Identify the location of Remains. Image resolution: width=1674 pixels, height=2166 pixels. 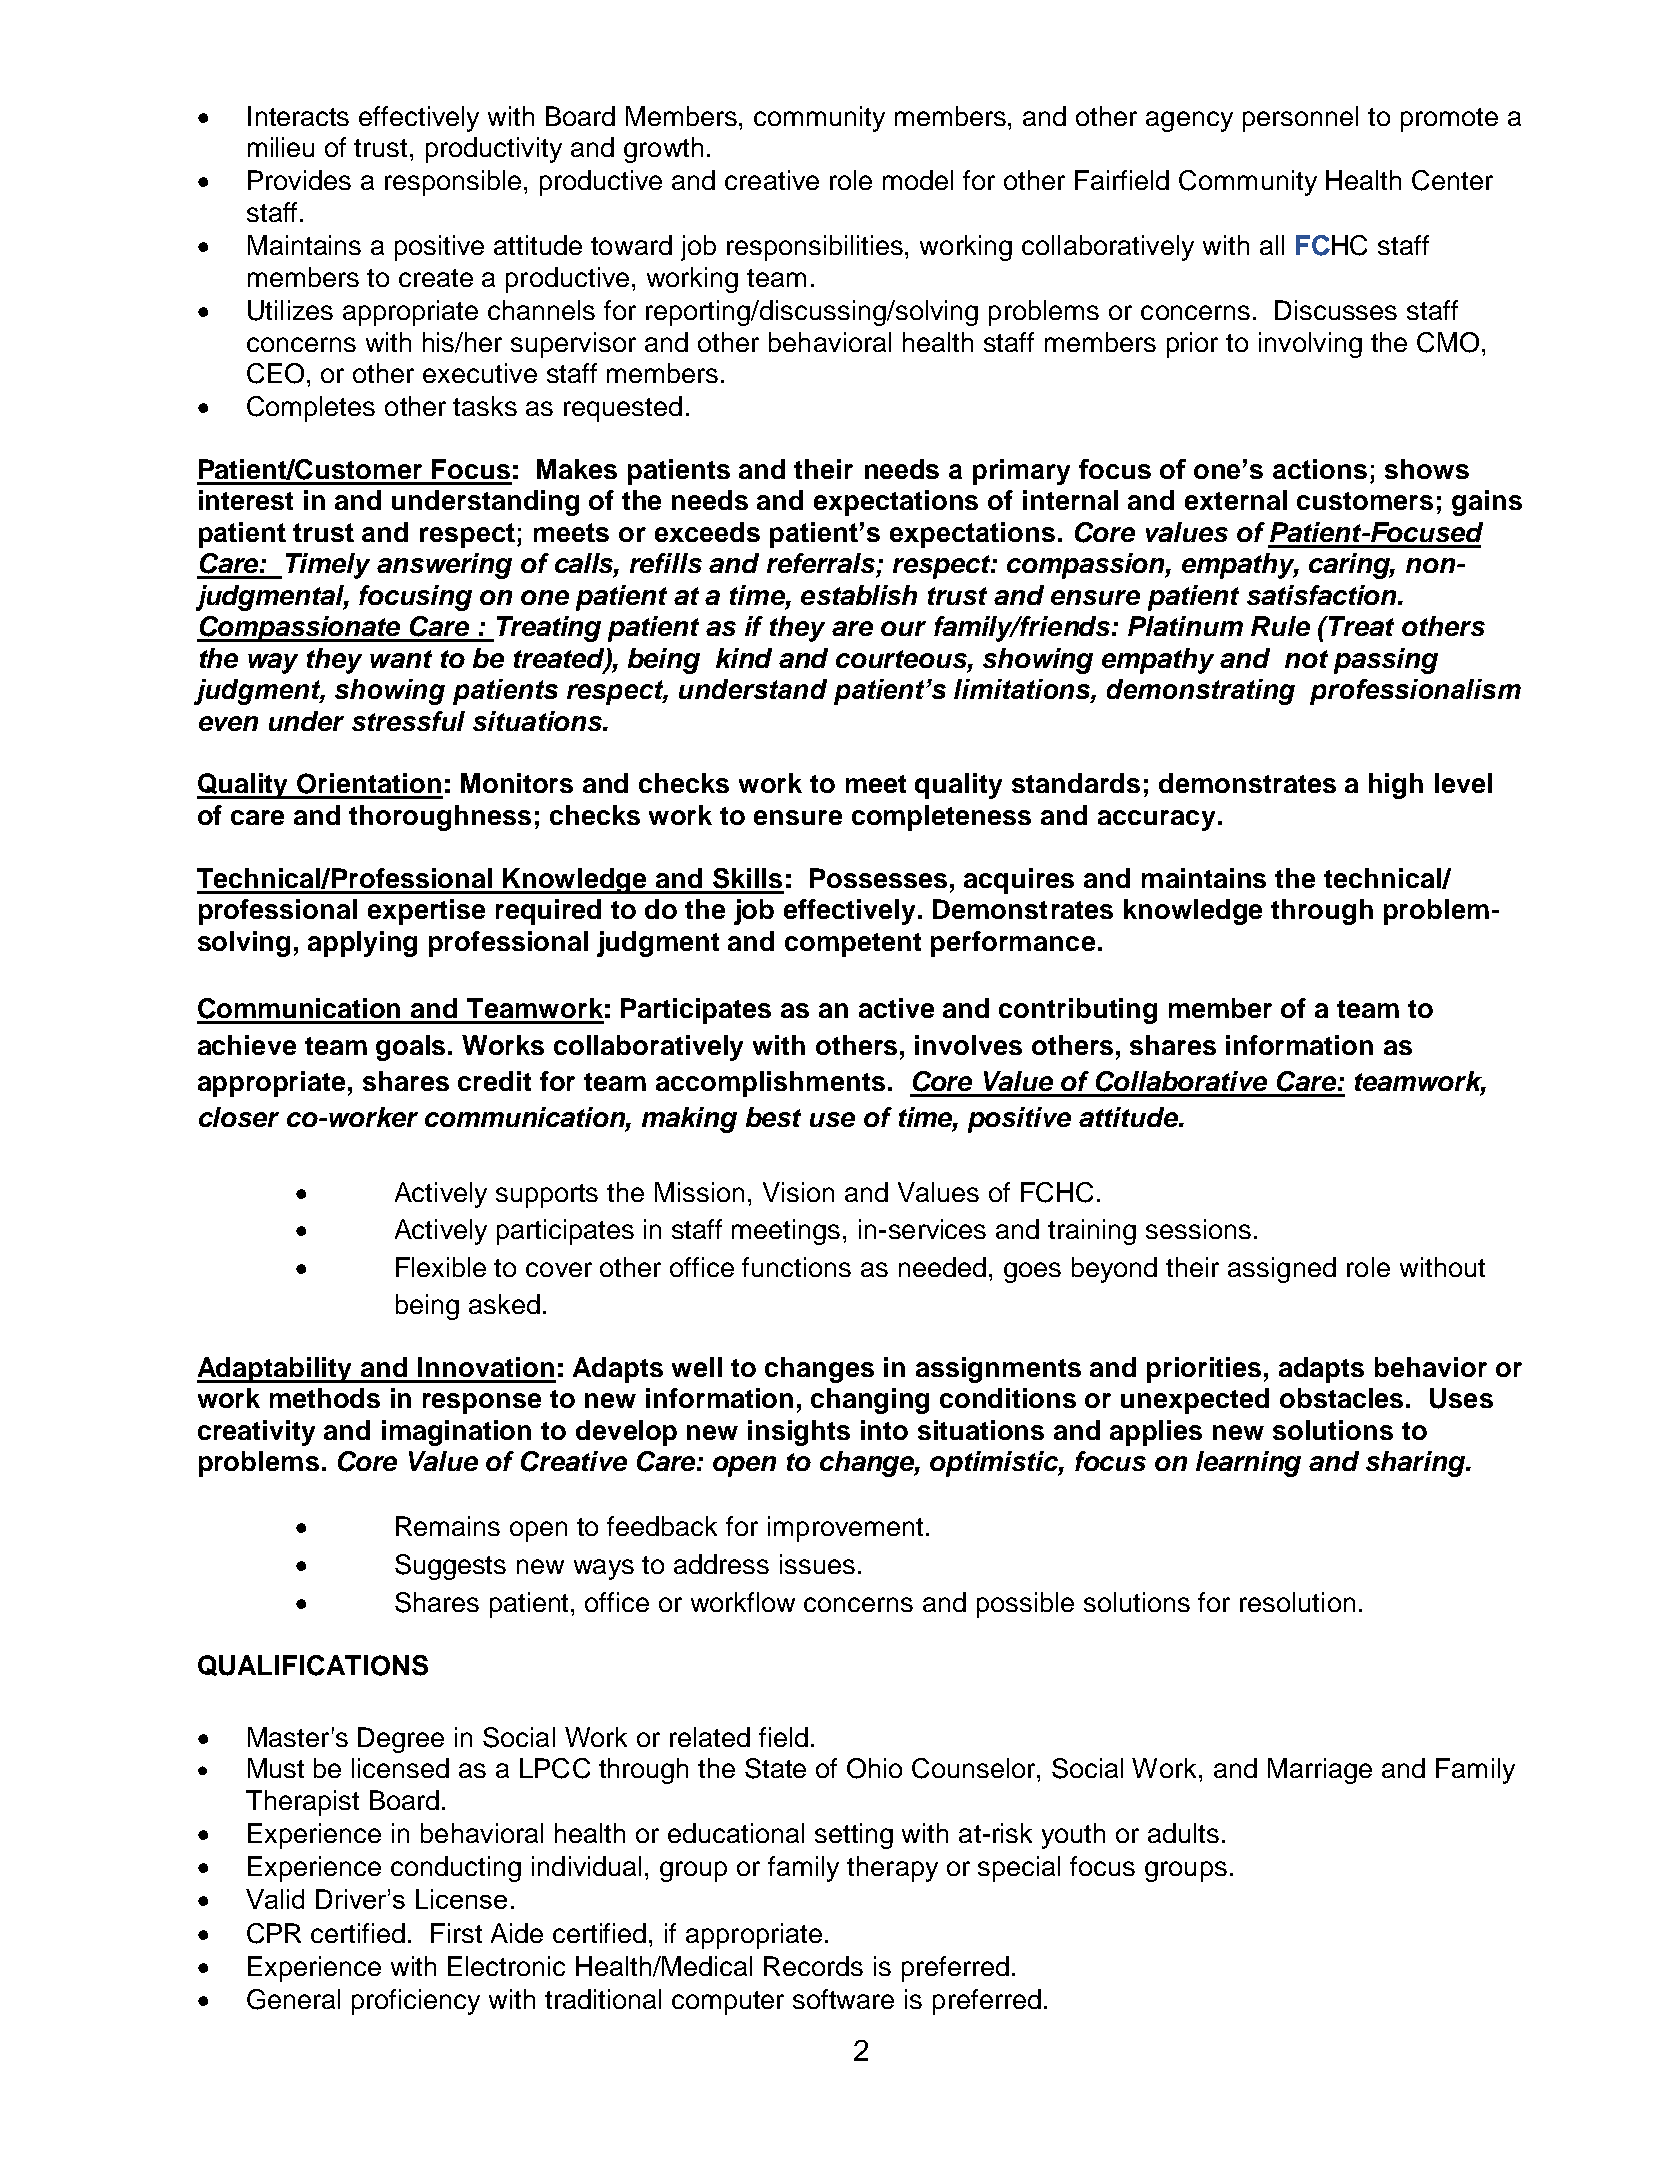
(448, 1526).
